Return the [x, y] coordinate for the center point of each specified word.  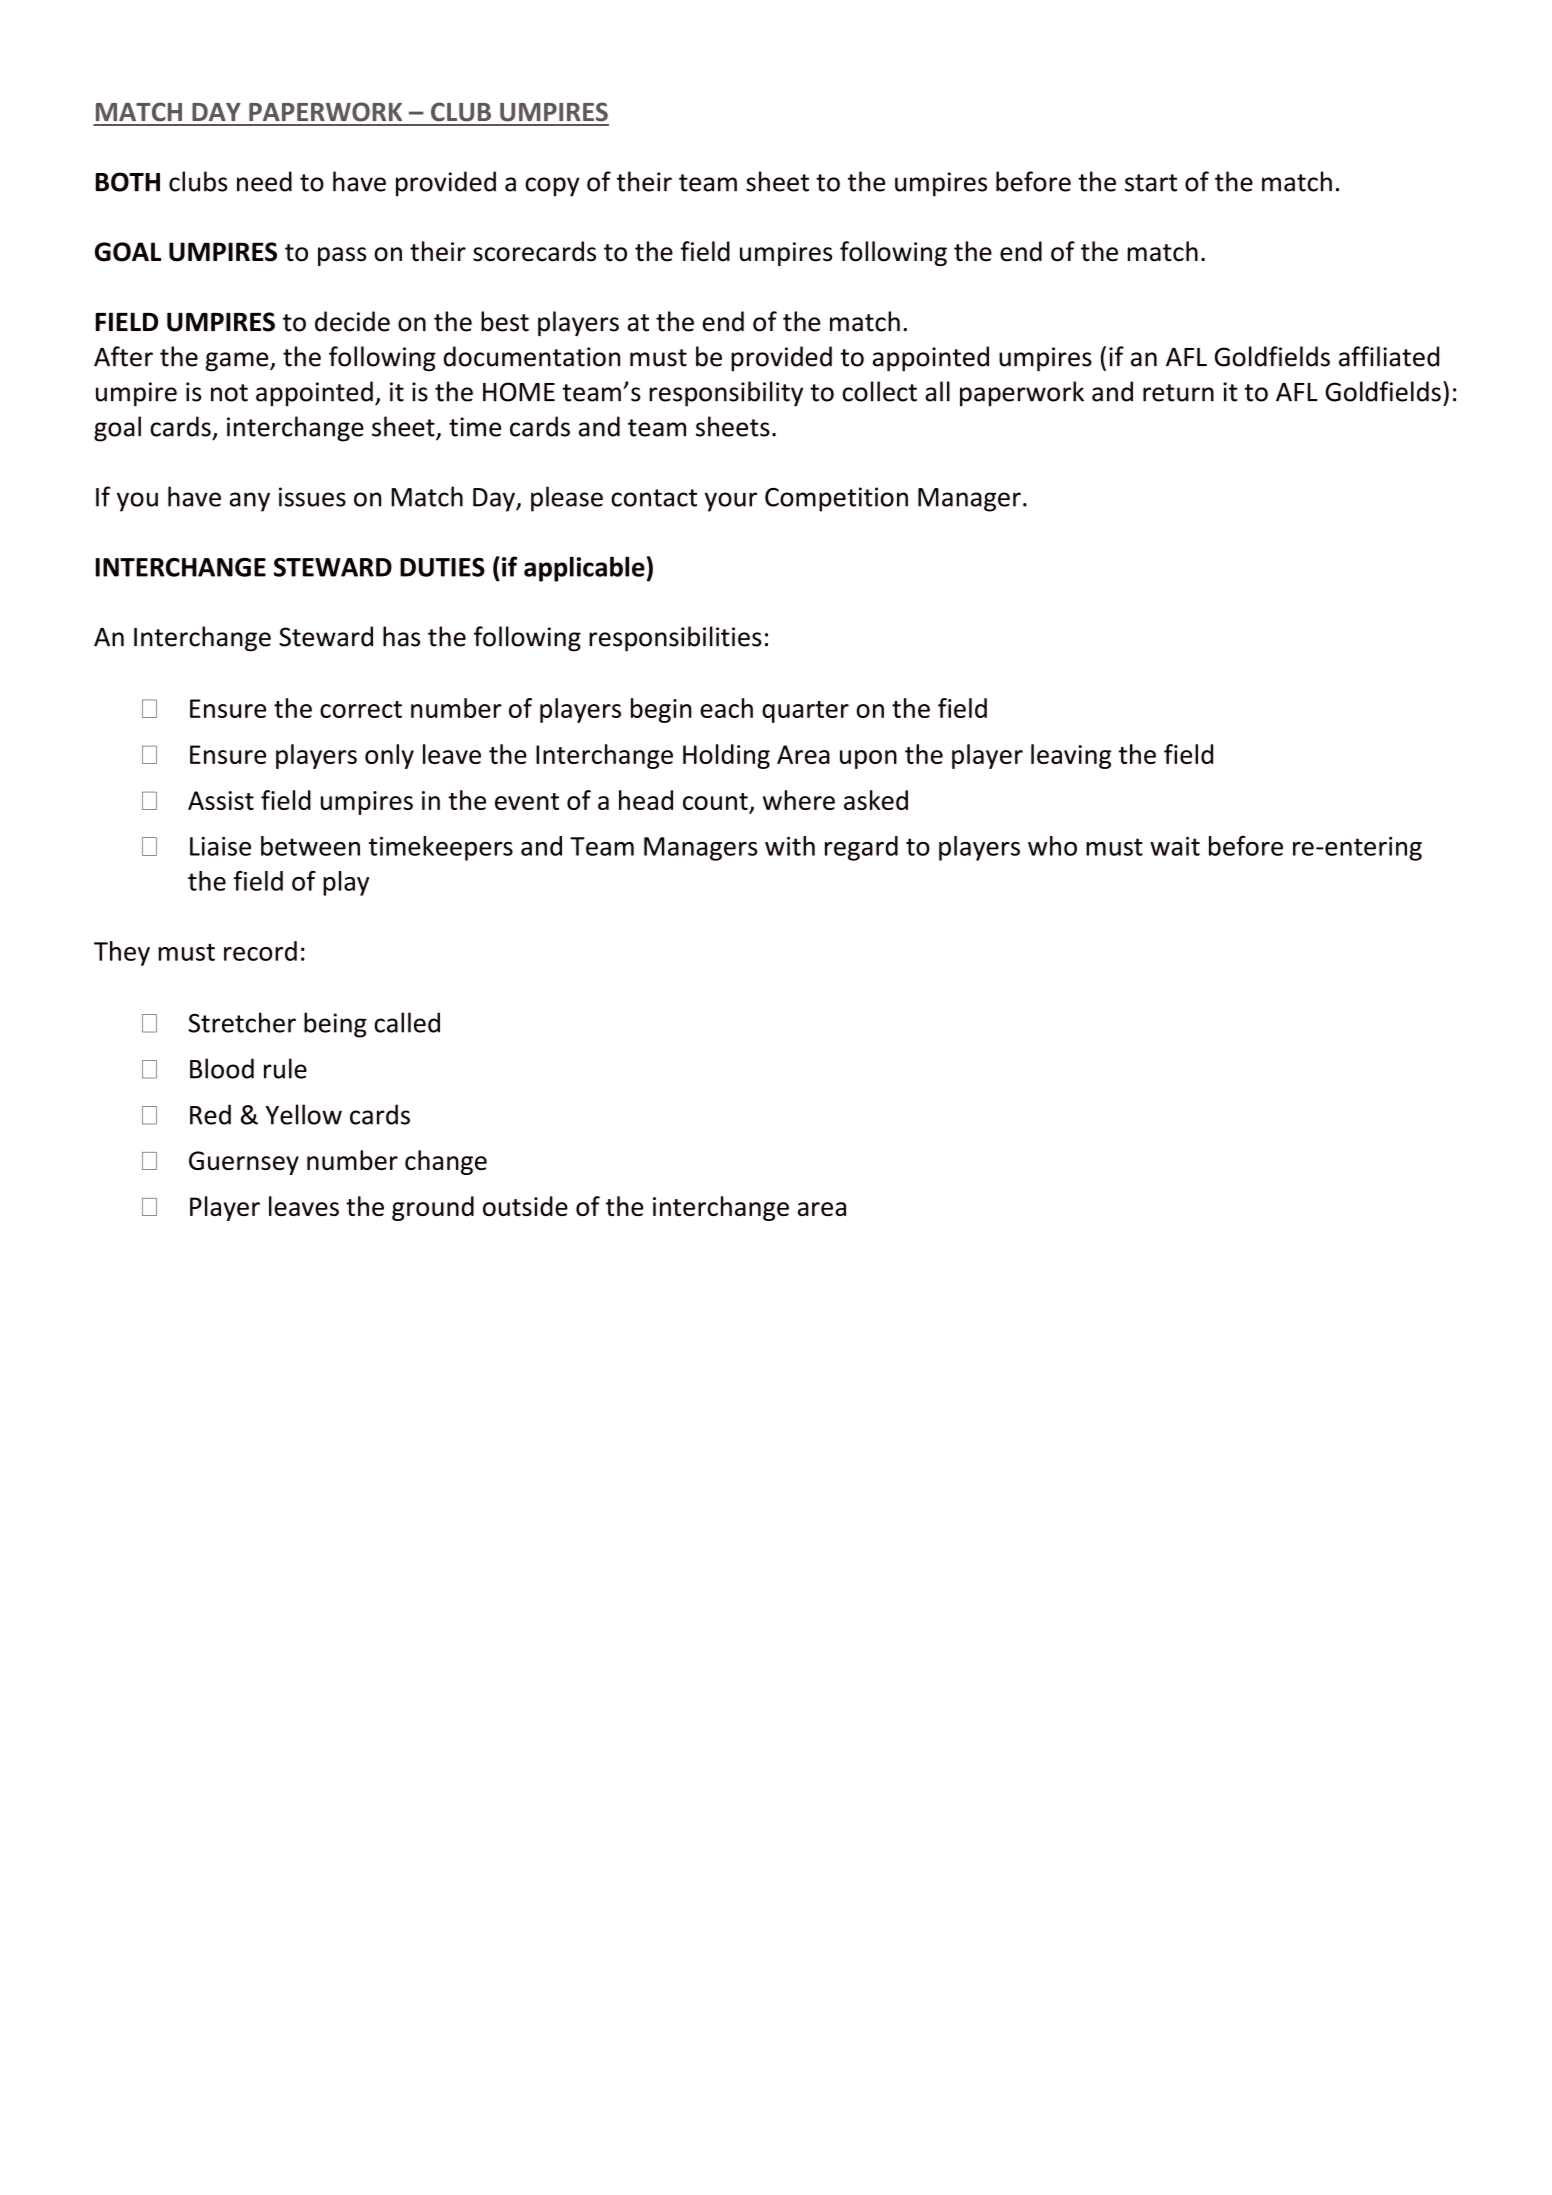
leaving [1071, 756]
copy [552, 187]
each [726, 708]
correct [361, 709]
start [1151, 183]
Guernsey [244, 1163]
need [264, 181]
